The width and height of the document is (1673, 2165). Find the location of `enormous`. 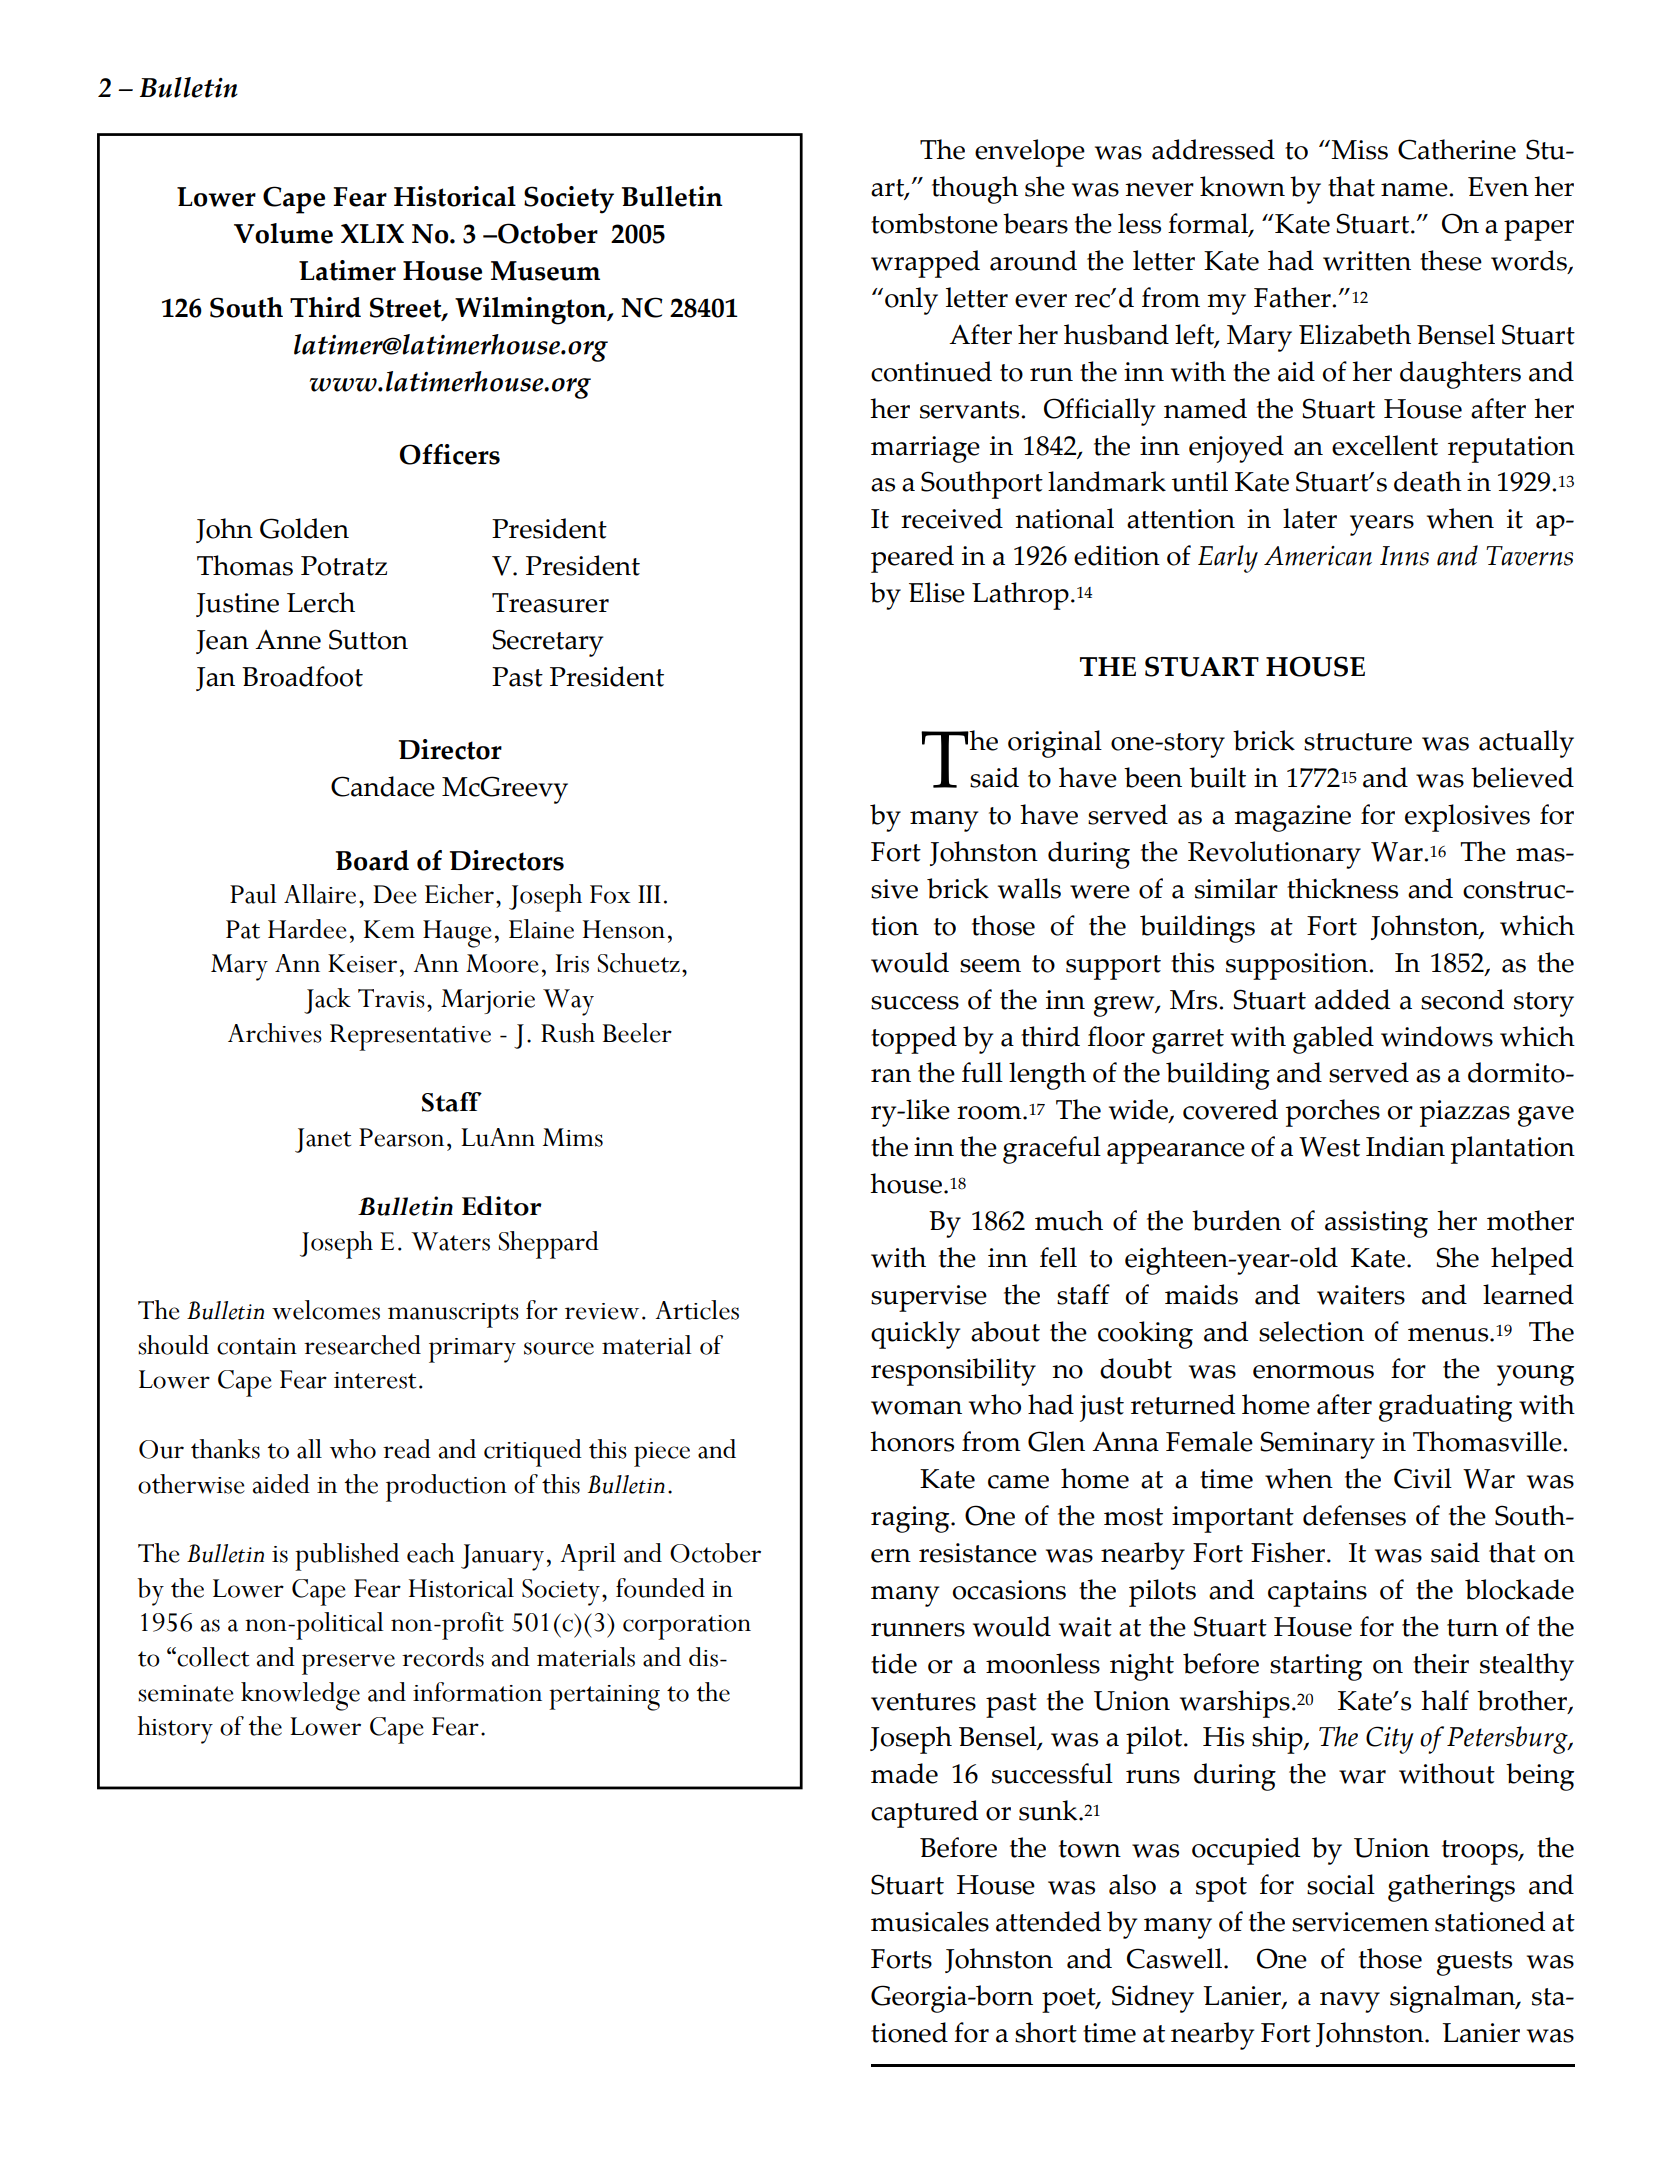

enormous is located at coordinates (1313, 1372).
